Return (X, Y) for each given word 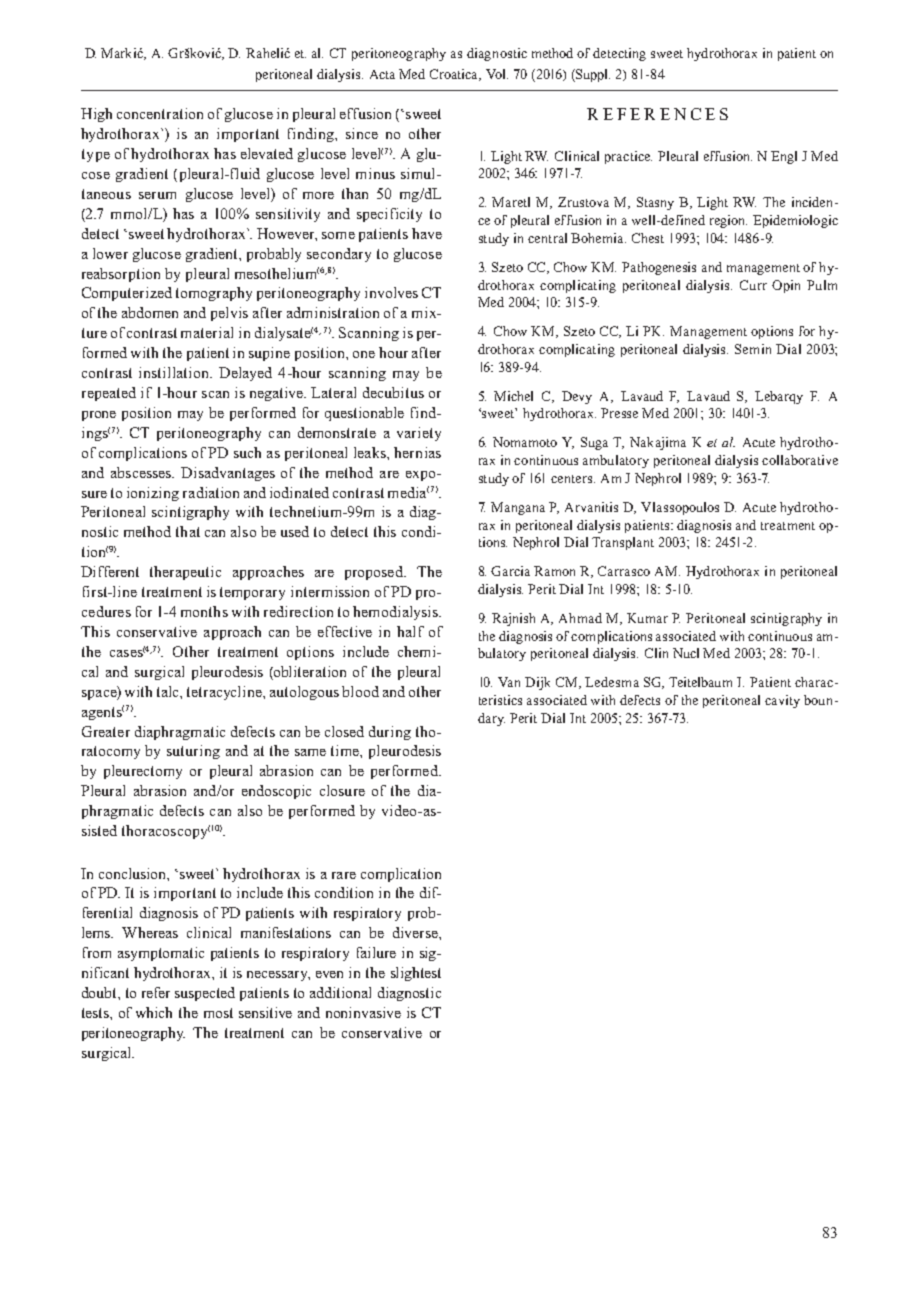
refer (156, 992)
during (390, 733)
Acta (382, 74)
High (96, 115)
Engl (784, 157)
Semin (753, 349)
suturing (193, 752)
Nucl (686, 653)
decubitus (393, 392)
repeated (109, 394)
